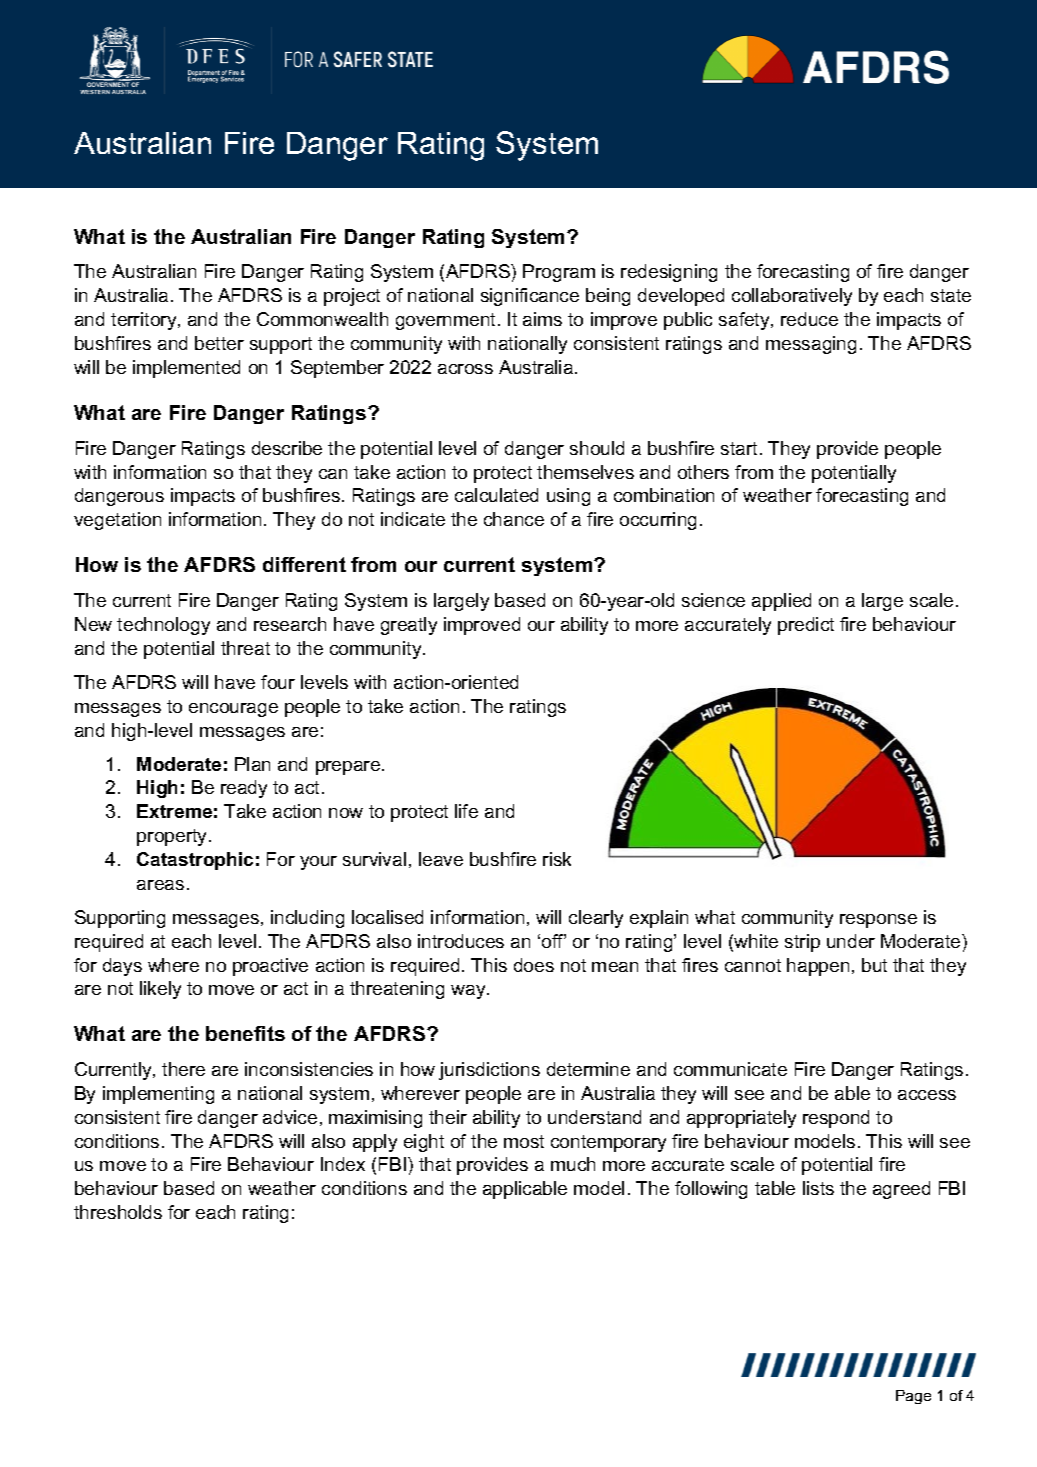  Describe the element at coordinates (530, 297) in the screenshot. I see `significance` at that location.
